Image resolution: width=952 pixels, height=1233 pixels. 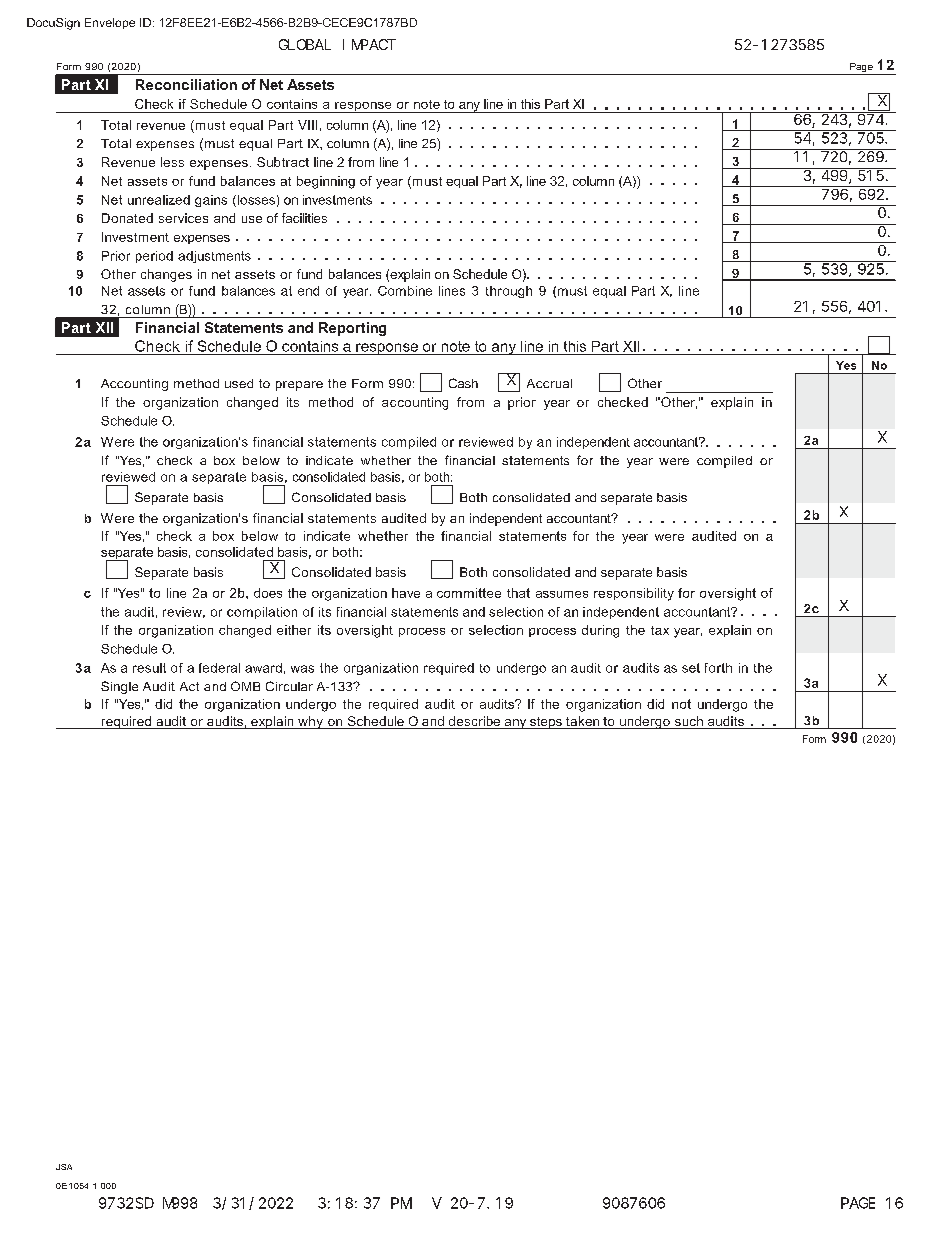 I want to click on describe, so click(x=474, y=722).
